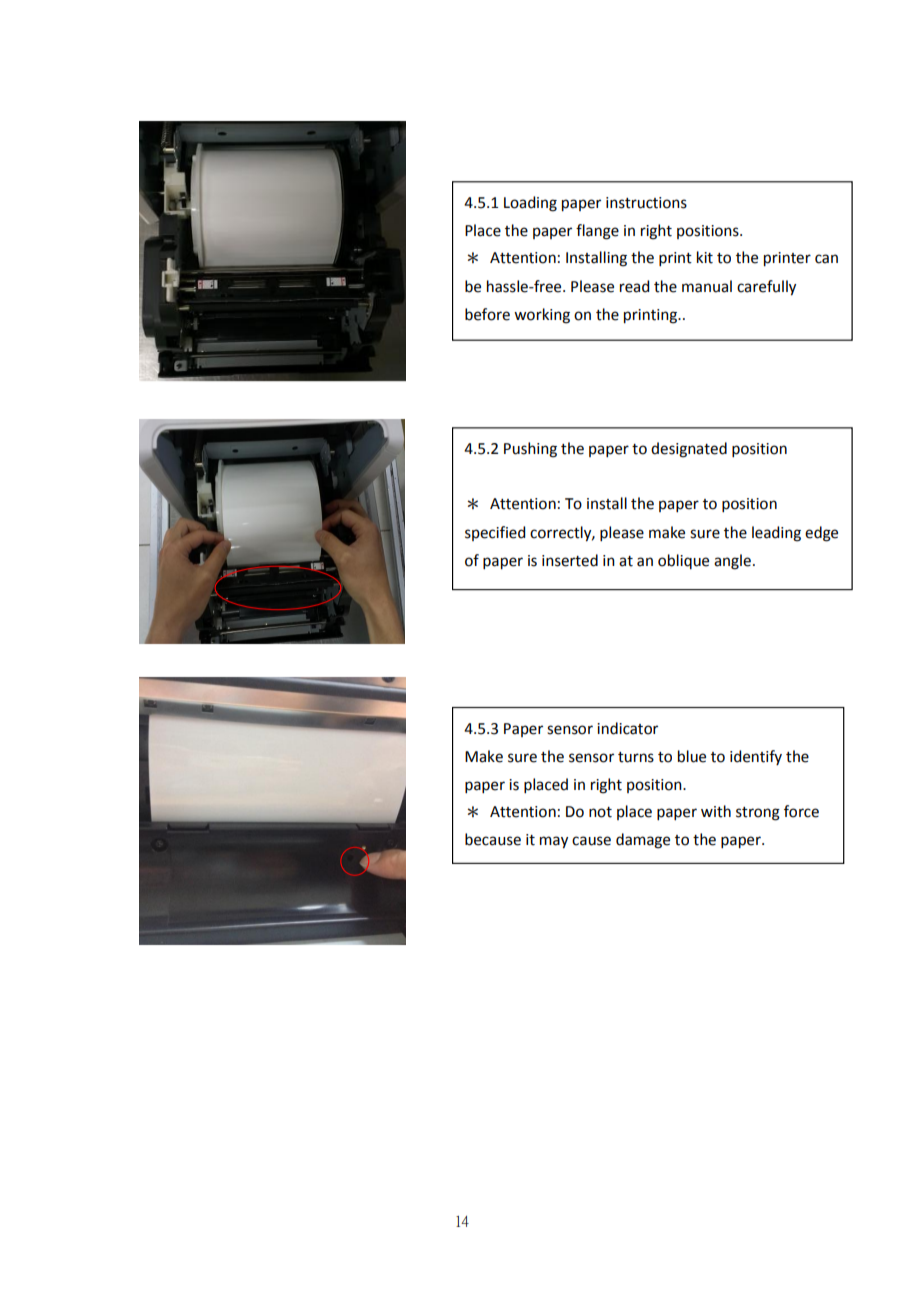 The image size is (924, 1308). What do you see at coordinates (554, 842) in the page?
I see `may` at bounding box center [554, 842].
